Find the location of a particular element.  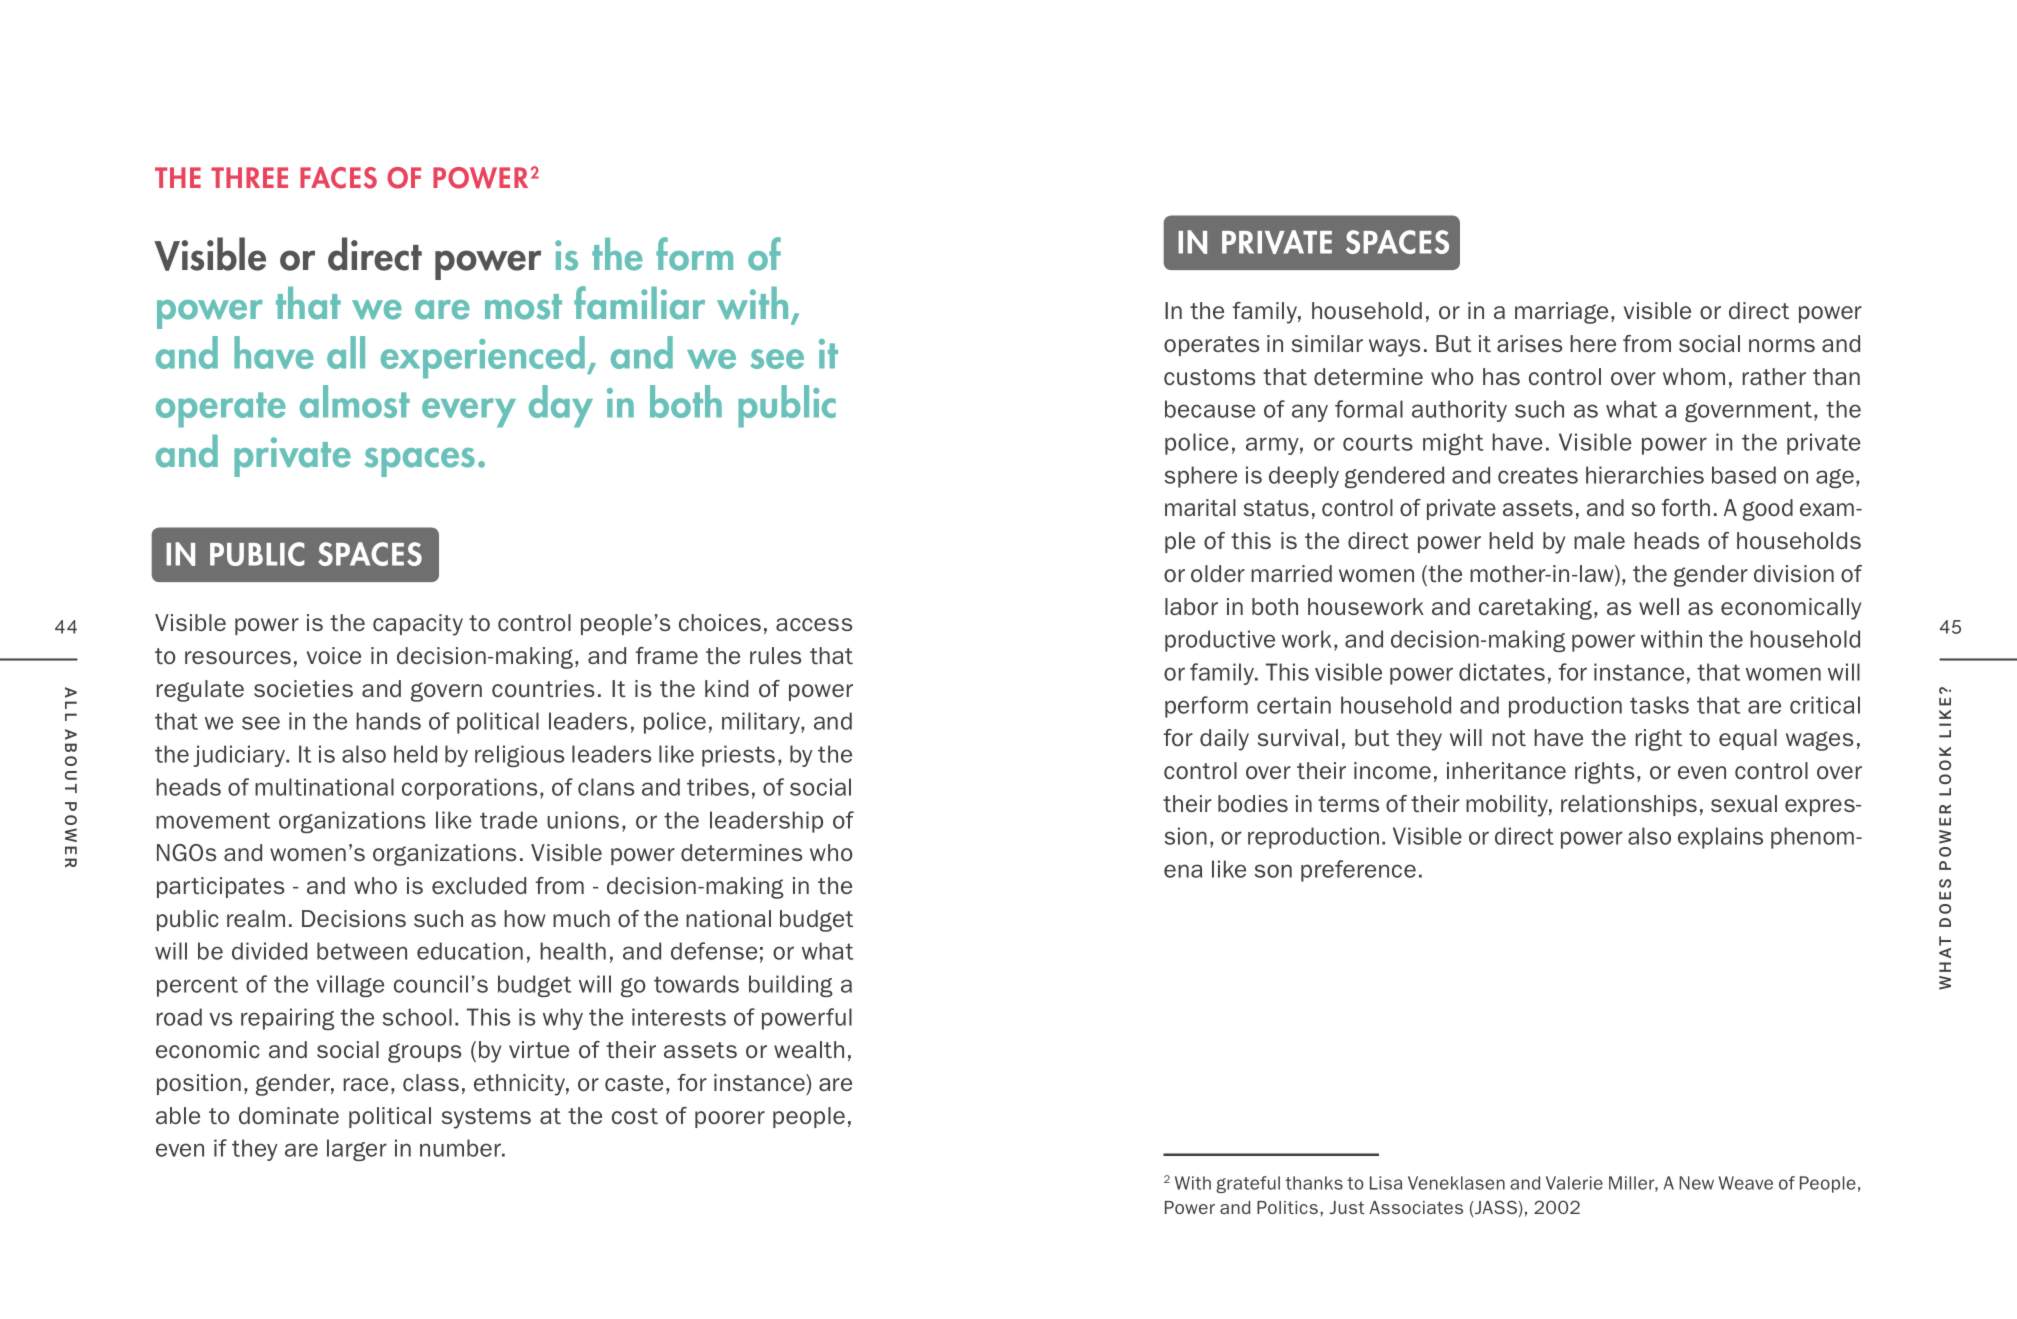

capacity is located at coordinates (418, 625).
